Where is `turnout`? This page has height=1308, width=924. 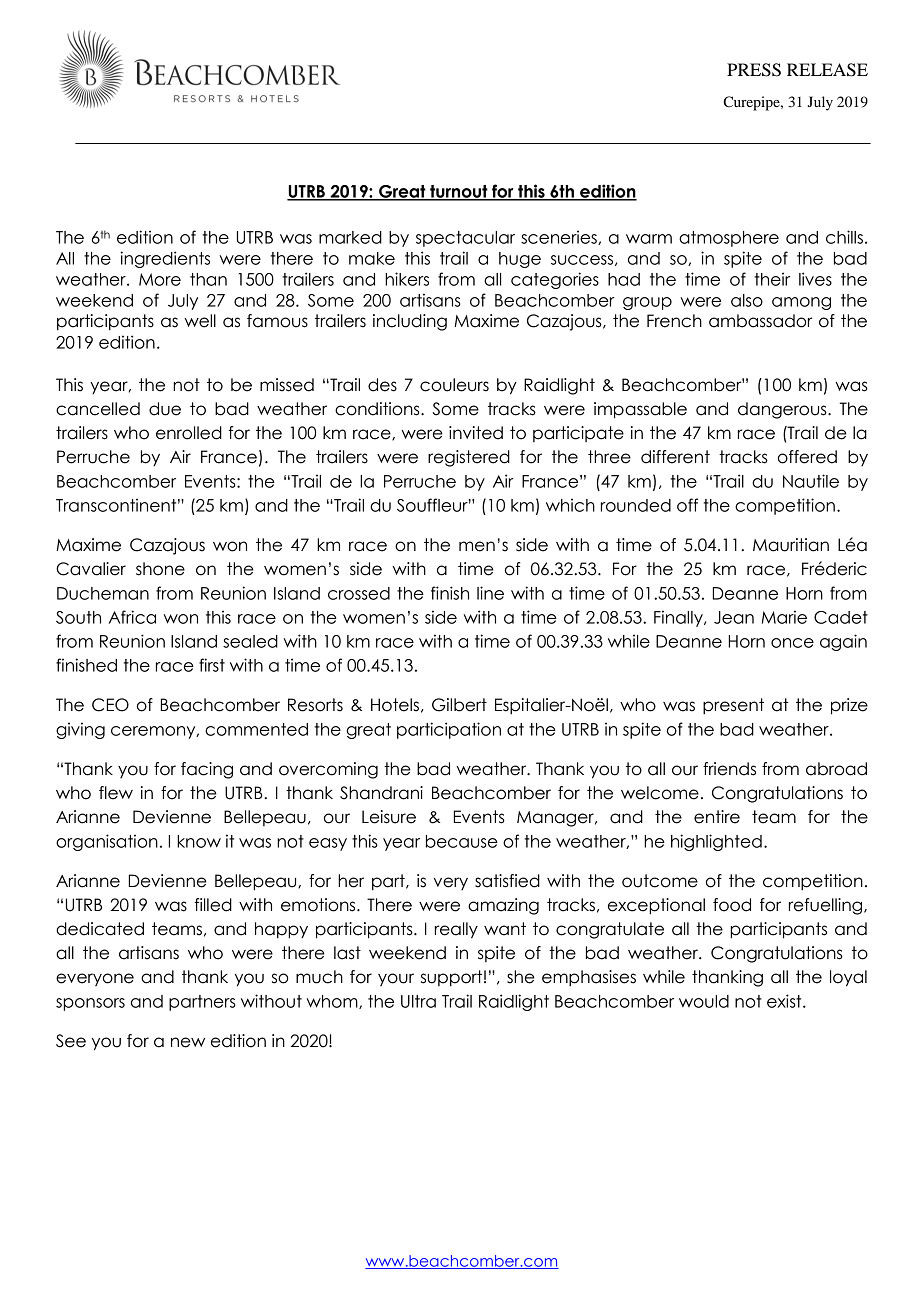
turnout is located at coordinates (459, 192).
